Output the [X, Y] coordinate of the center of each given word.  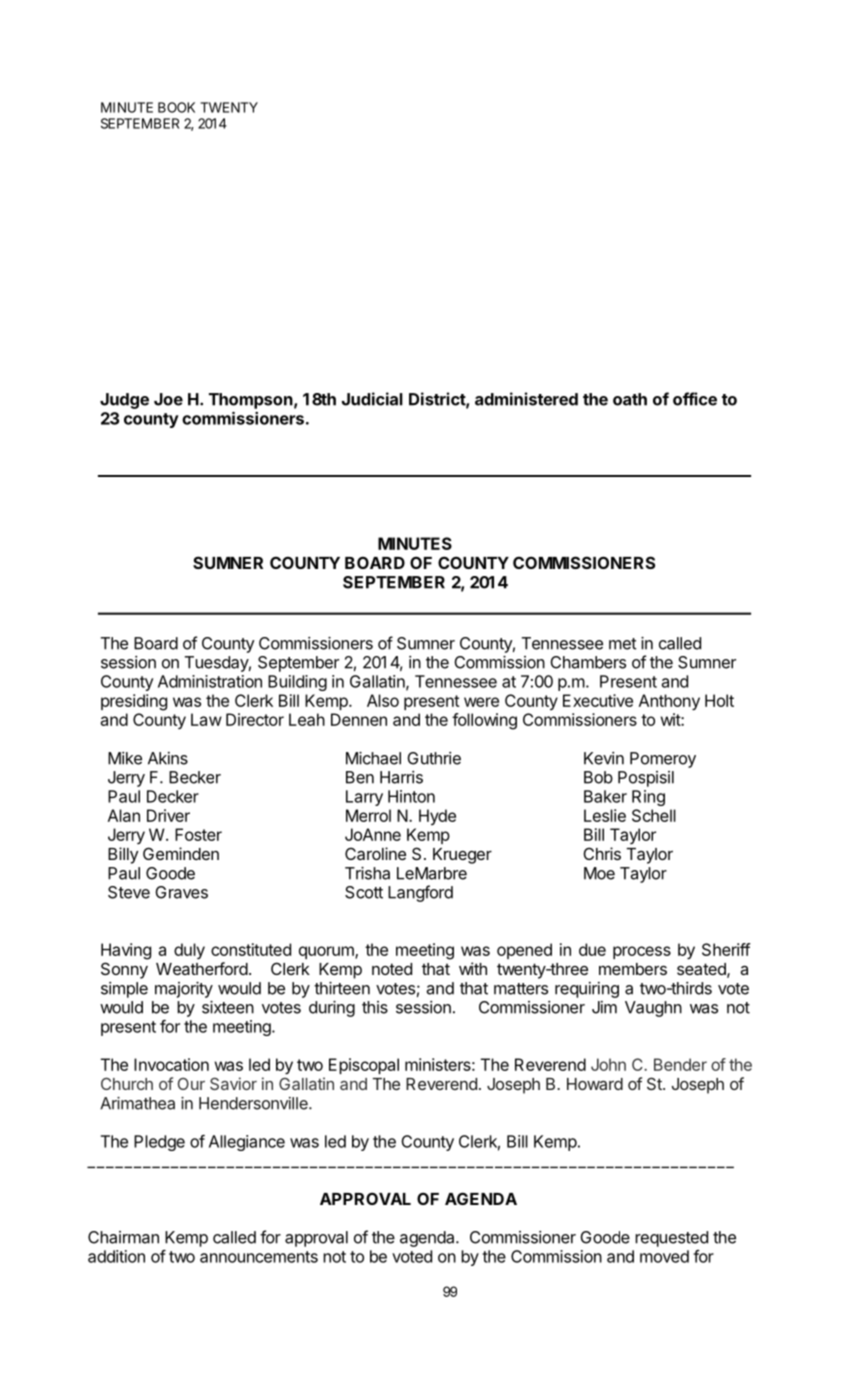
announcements [259, 1257]
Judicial [372, 399]
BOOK [176, 107]
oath [630, 399]
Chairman [123, 1237]
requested [671, 1239]
